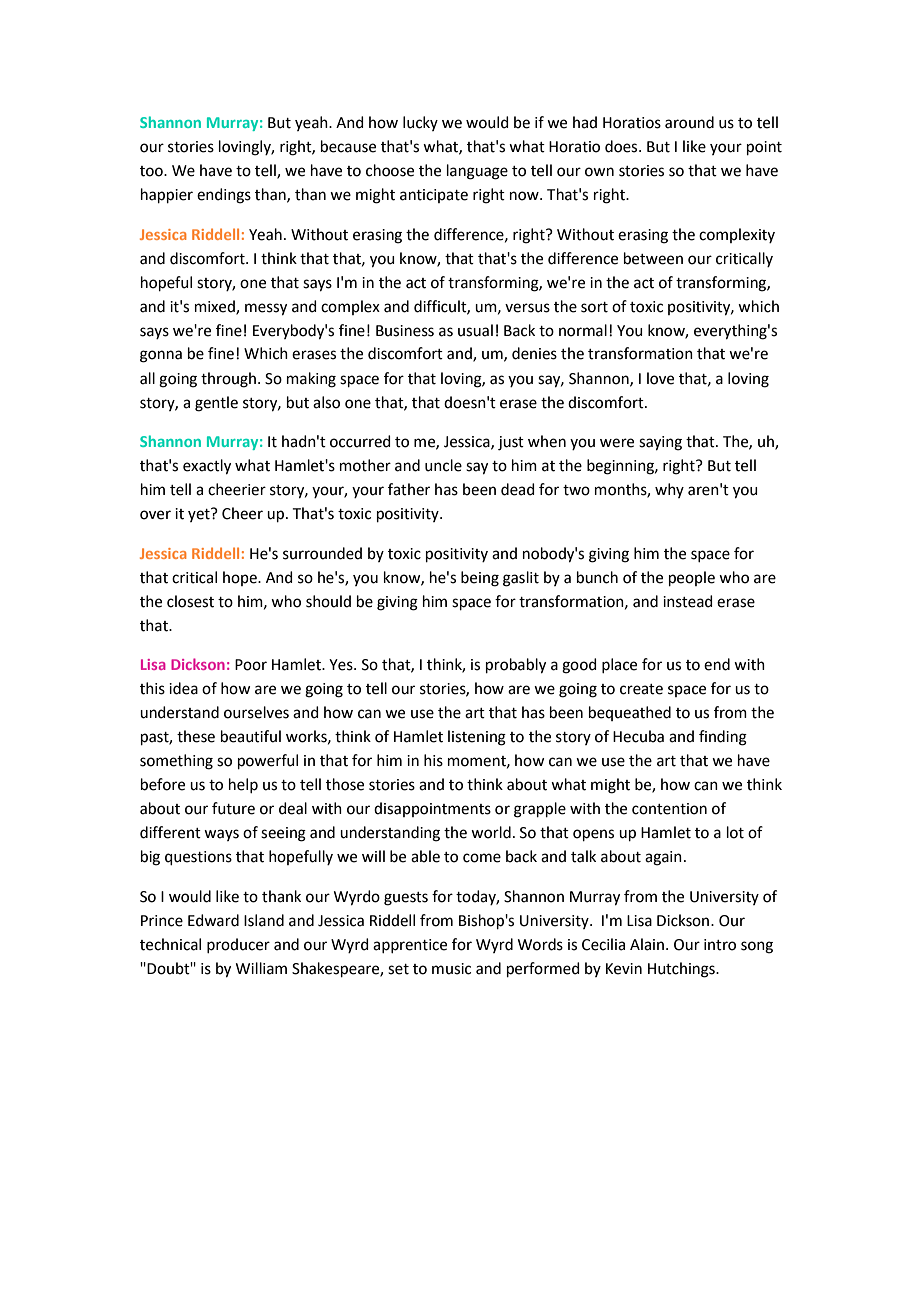 Image resolution: width=924 pixels, height=1308 pixels. Describe the element at coordinates (475, 330) in the page. I see `usual` at that location.
